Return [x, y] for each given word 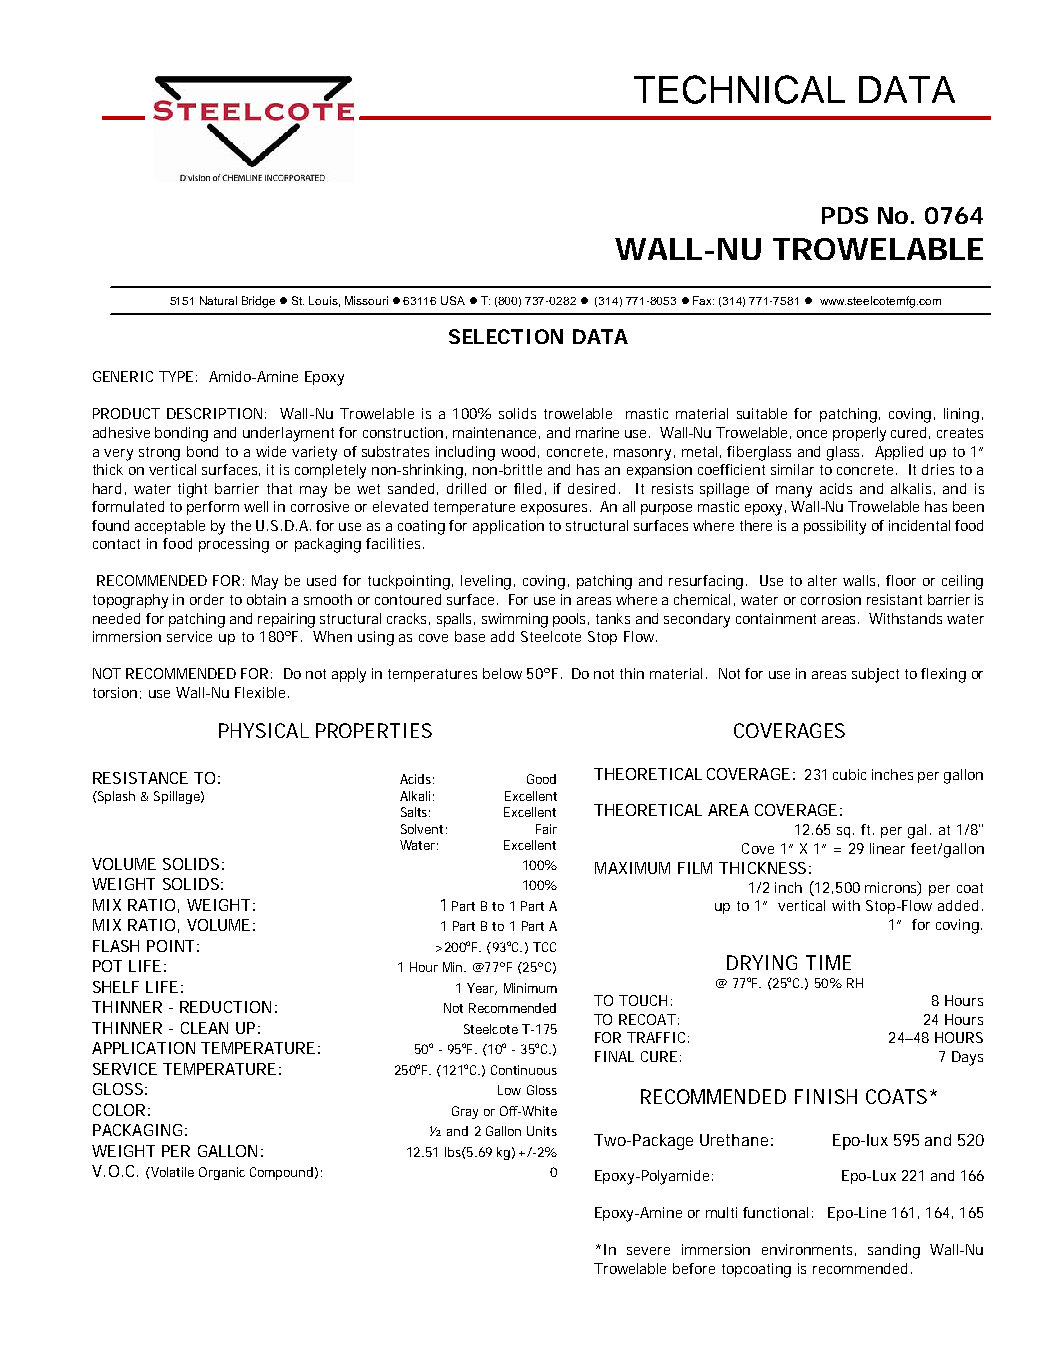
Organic [222, 1173]
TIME [828, 962]
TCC [544, 947]
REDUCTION [225, 1007]
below [502, 673]
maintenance [496, 433]
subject [875, 675]
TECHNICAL [739, 89]
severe [648, 1251]
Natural [218, 300]
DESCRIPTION [214, 413]
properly [859, 434]
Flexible [262, 692]
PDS [845, 215]
